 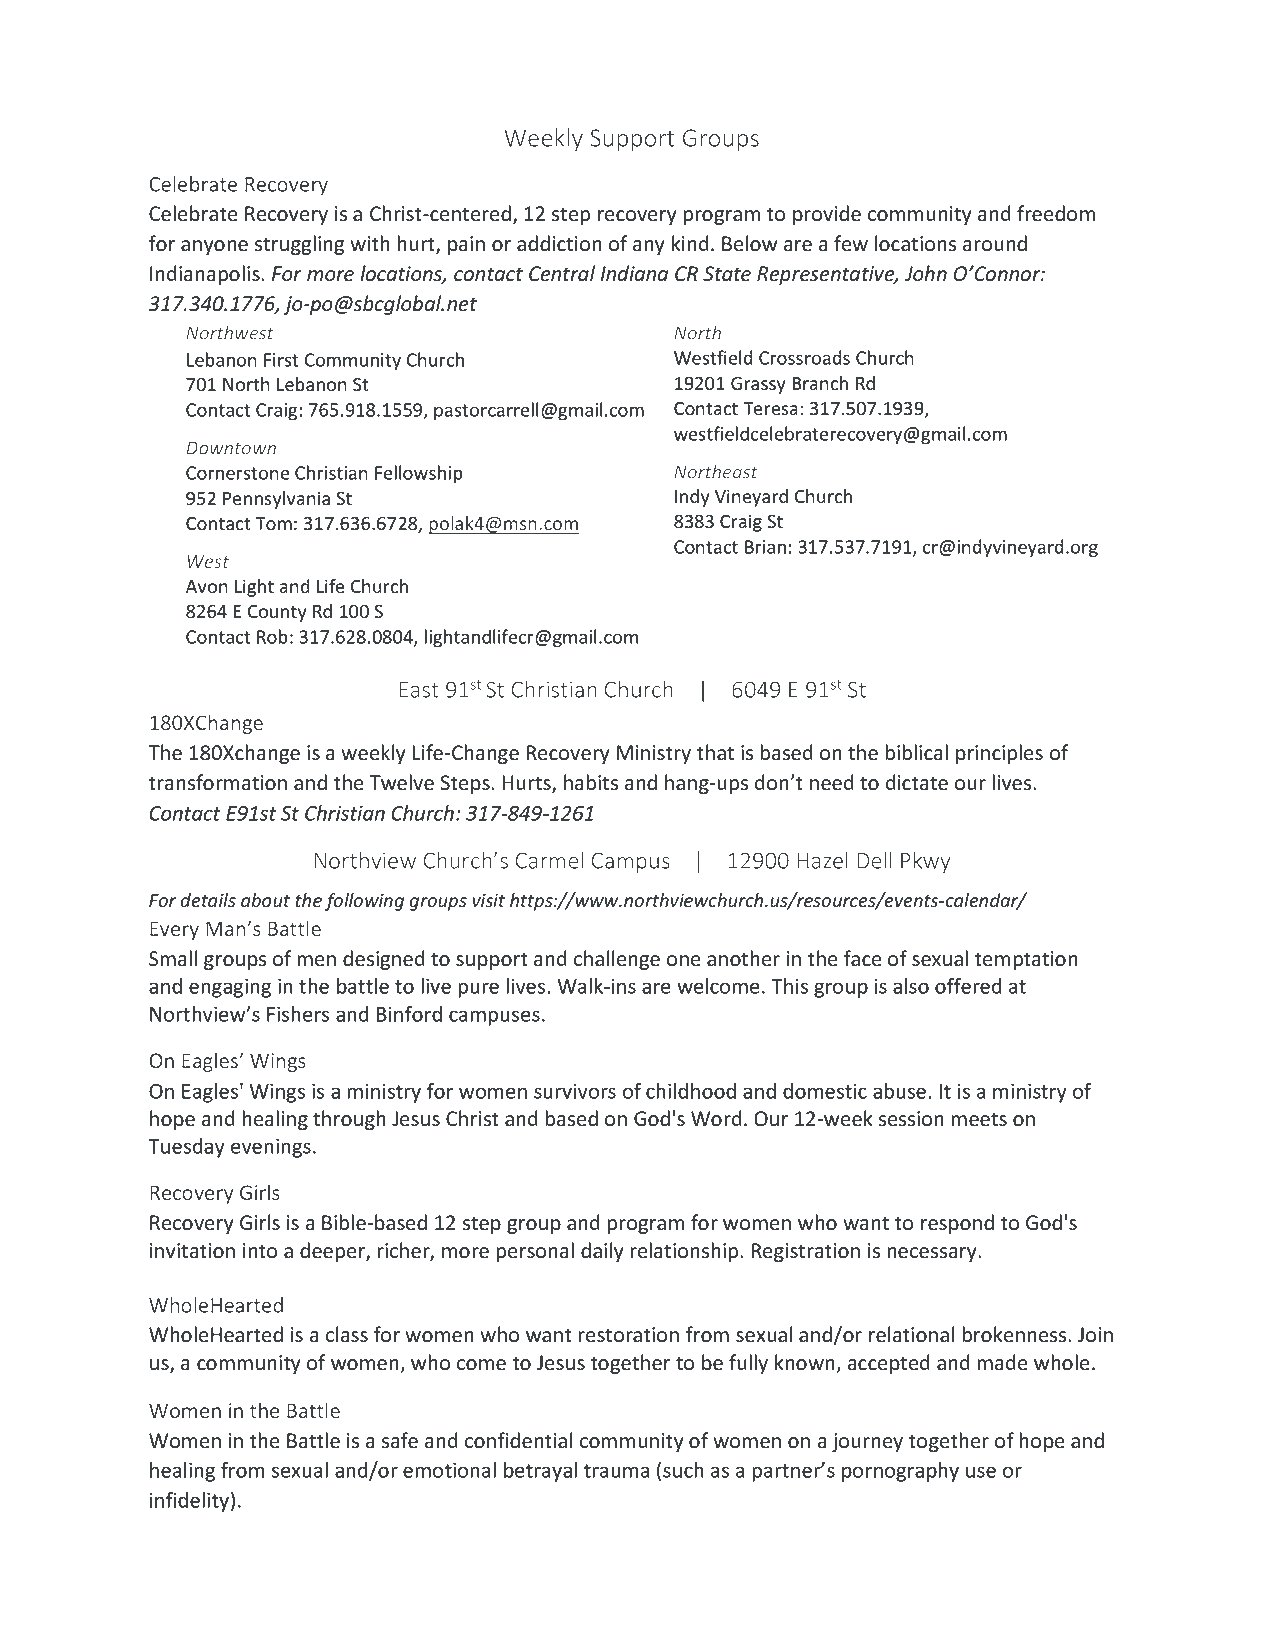 What do you see at coordinates (265, 900) in the screenshot?
I see `about` at bounding box center [265, 900].
